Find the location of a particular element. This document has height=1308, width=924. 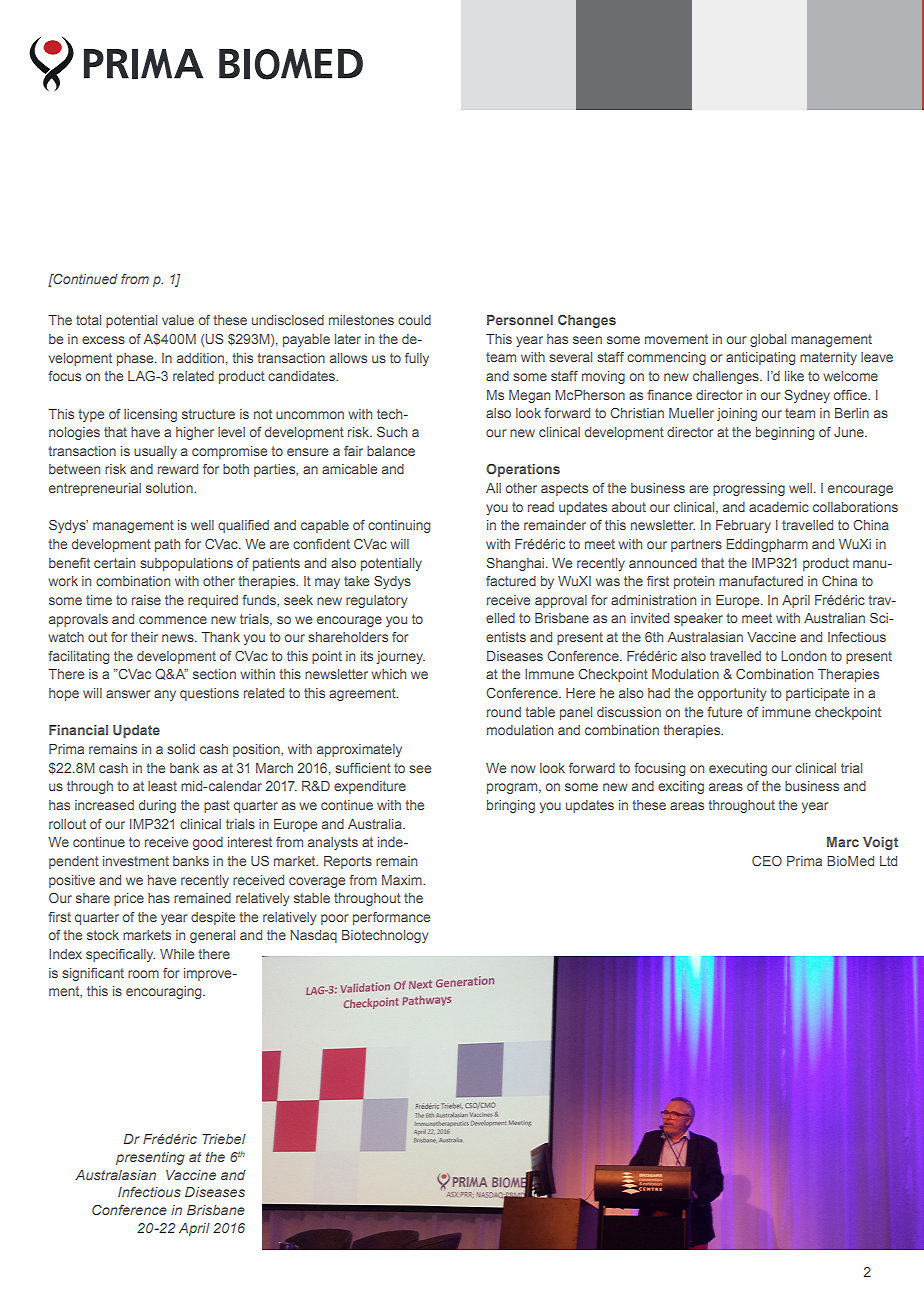

solid is located at coordinates (181, 749).
